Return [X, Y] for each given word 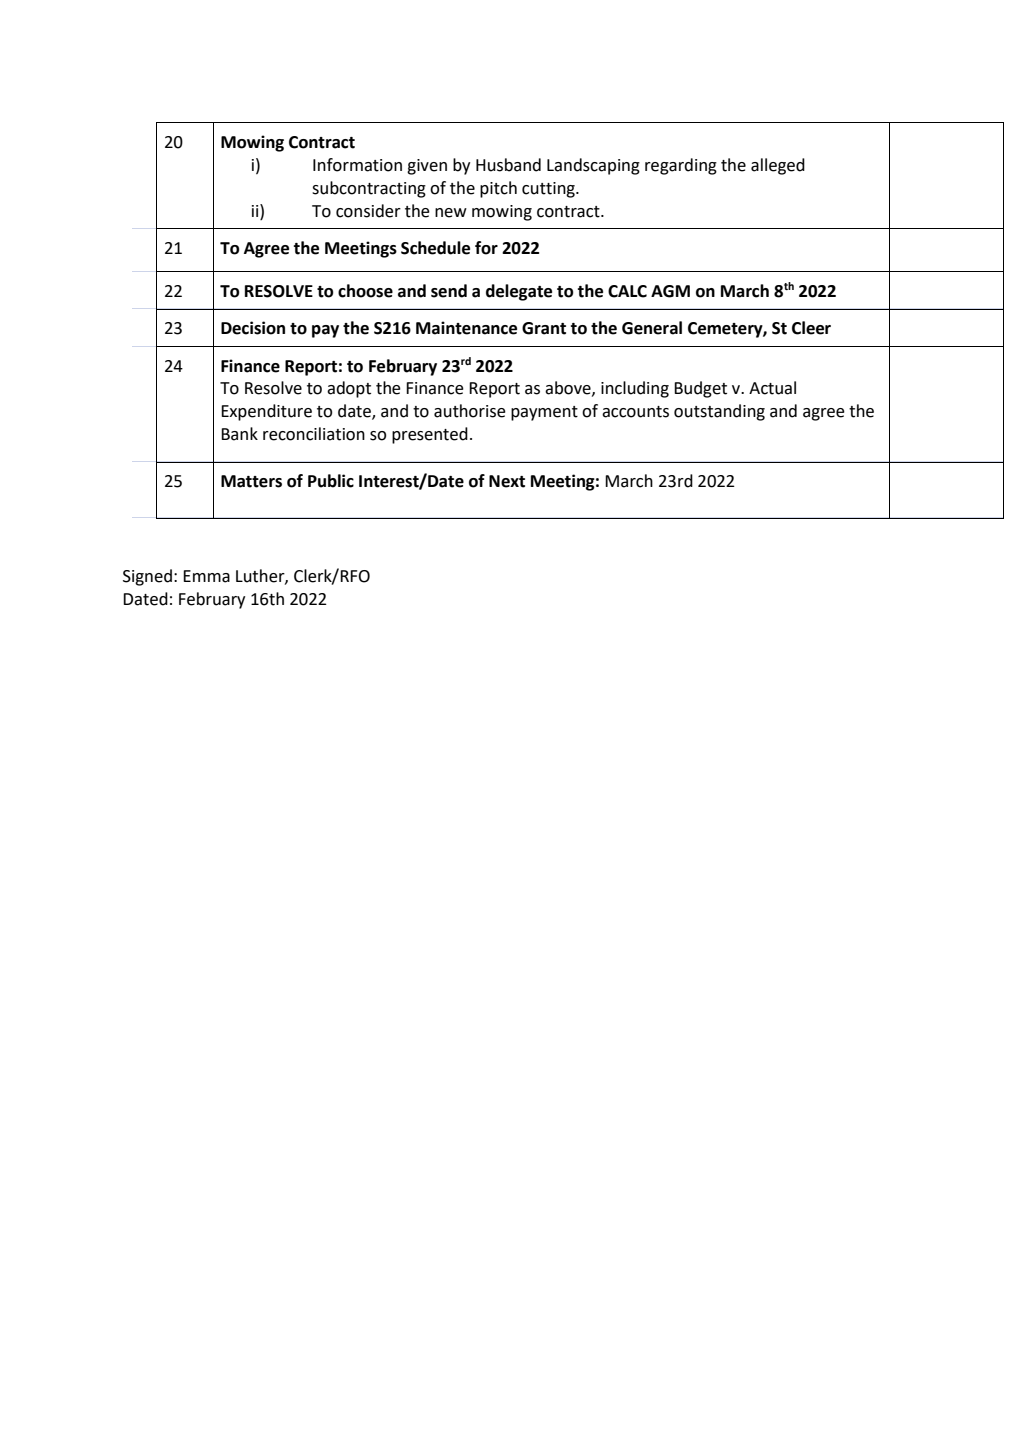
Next [507, 481]
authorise [470, 411]
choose [365, 291]
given [427, 167]
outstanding [719, 412]
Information [357, 165]
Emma [206, 576]
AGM [670, 291]
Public [331, 481]
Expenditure [266, 412]
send [449, 291]
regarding [681, 166]
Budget [700, 389]
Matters [251, 481]
